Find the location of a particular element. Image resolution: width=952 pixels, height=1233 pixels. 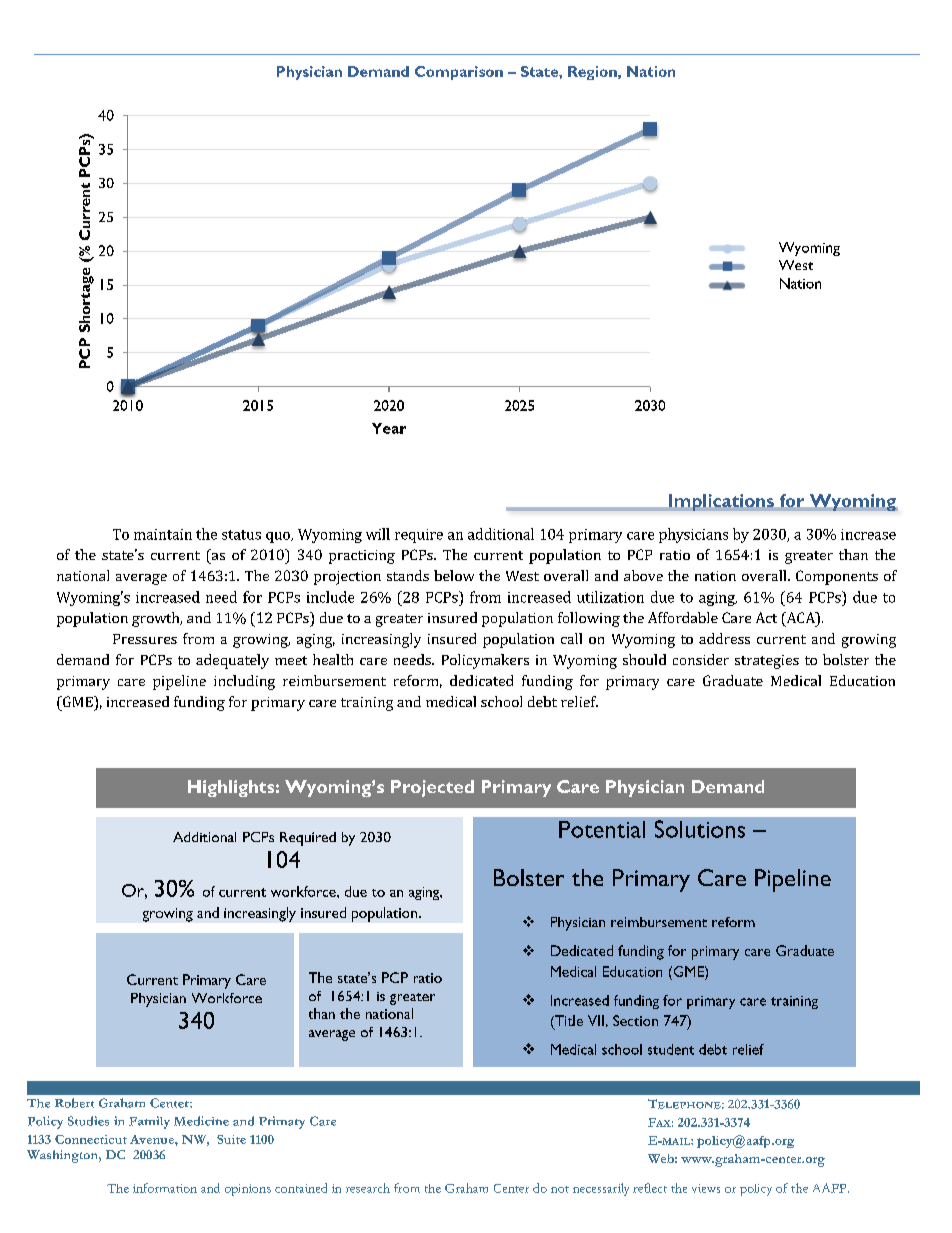

address is located at coordinates (724, 638).
